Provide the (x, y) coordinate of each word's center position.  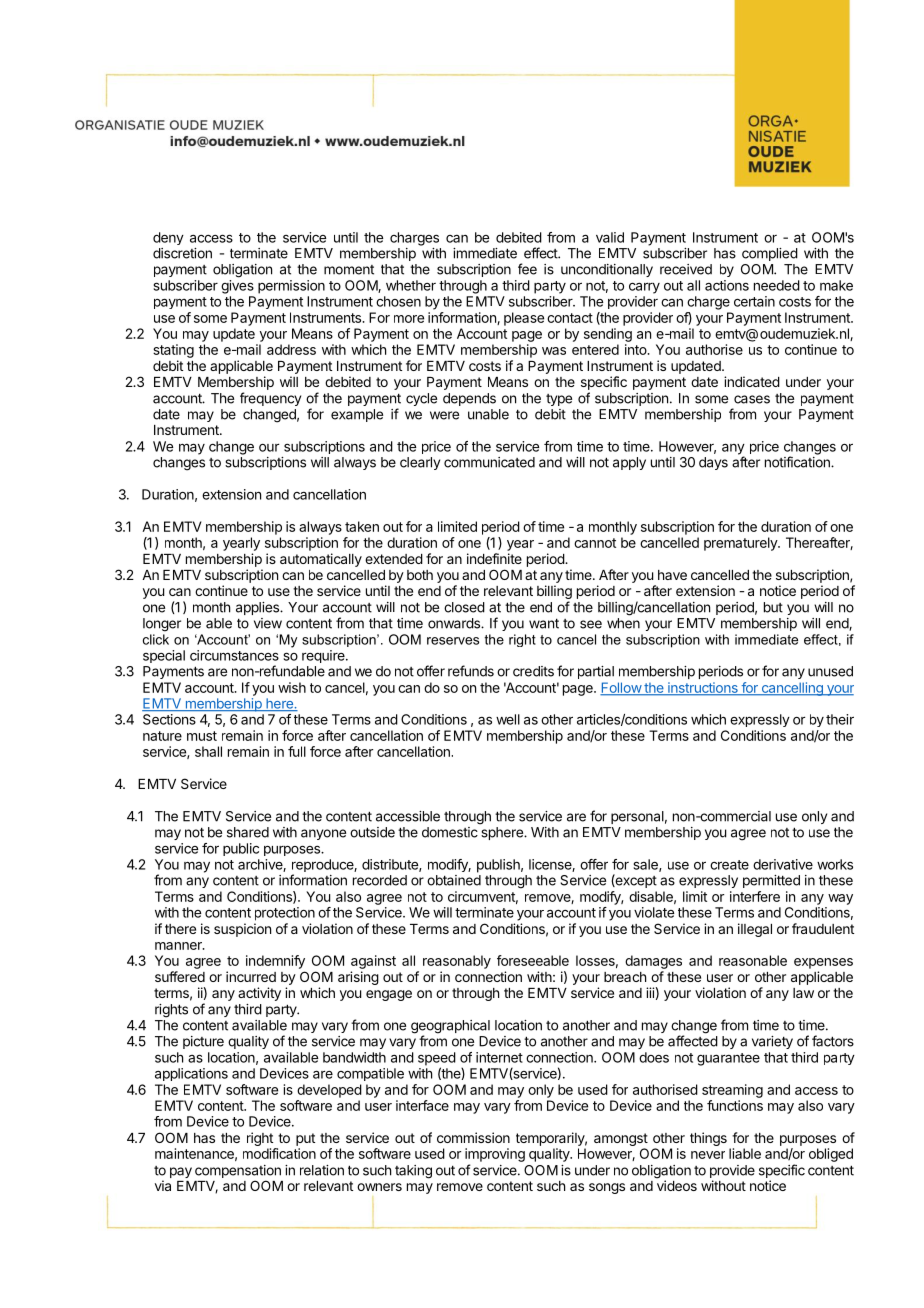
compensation (238, 1171)
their (840, 719)
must (202, 736)
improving (495, 1155)
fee (527, 269)
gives (237, 287)
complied (770, 254)
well (508, 719)
